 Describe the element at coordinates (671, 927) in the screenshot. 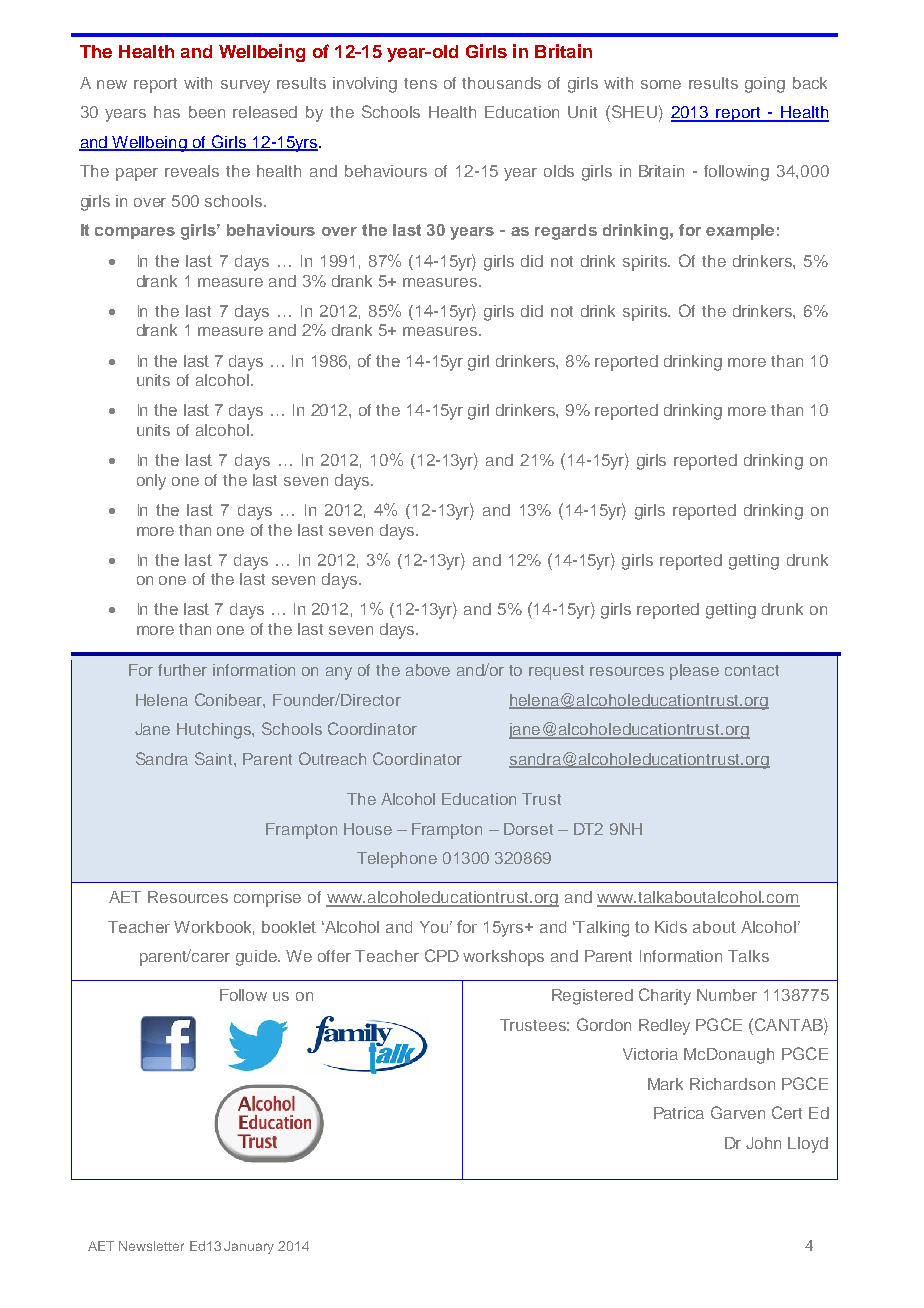

I see `Kids` at that location.
